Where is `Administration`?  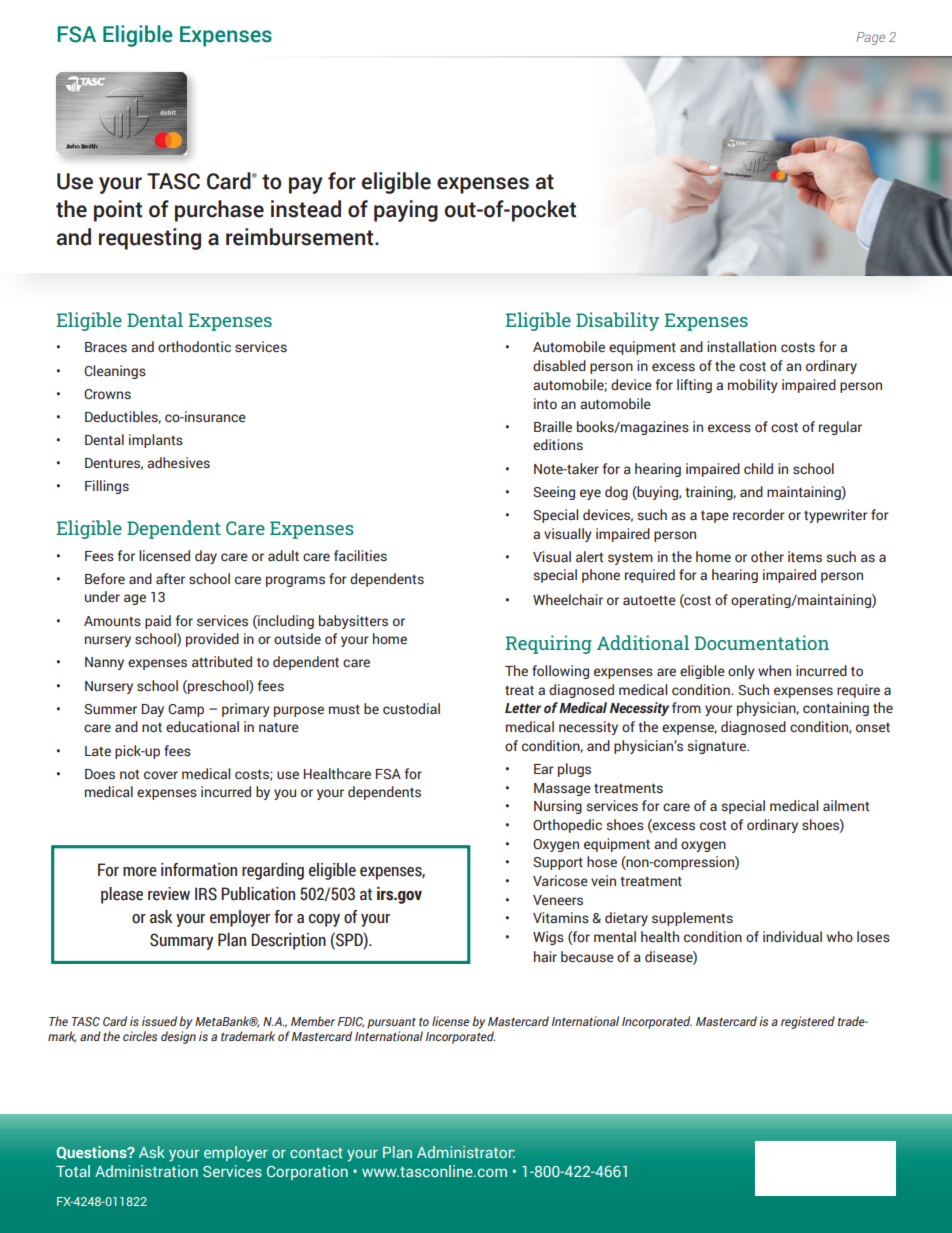 Administration is located at coordinates (146, 1171).
